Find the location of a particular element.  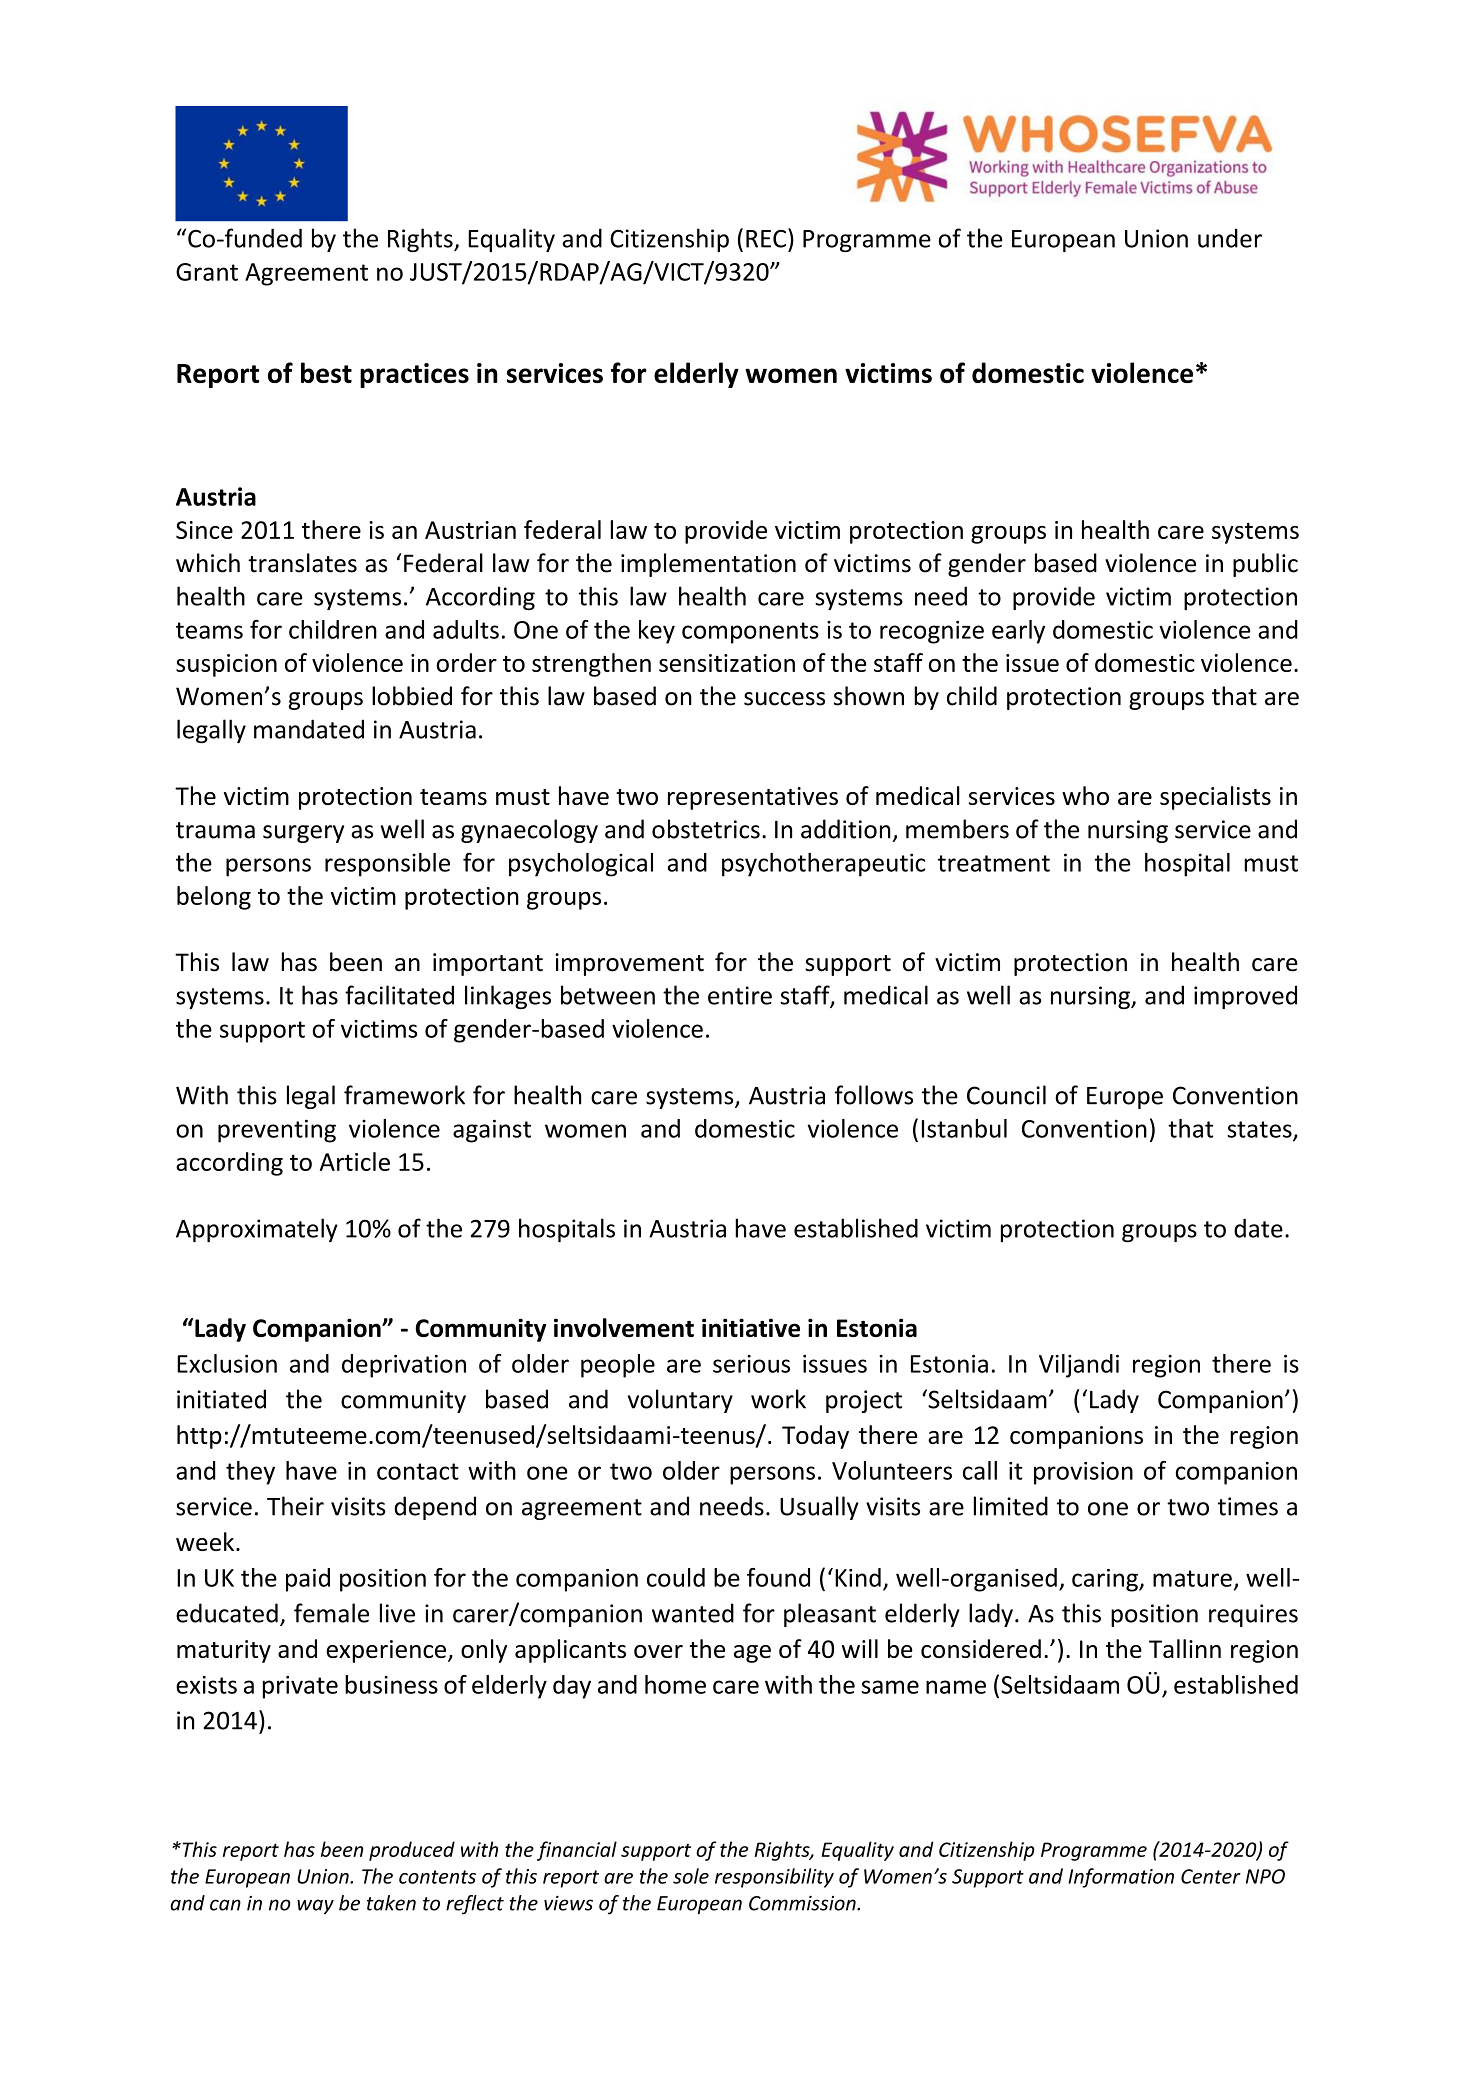

best is located at coordinates (326, 372).
